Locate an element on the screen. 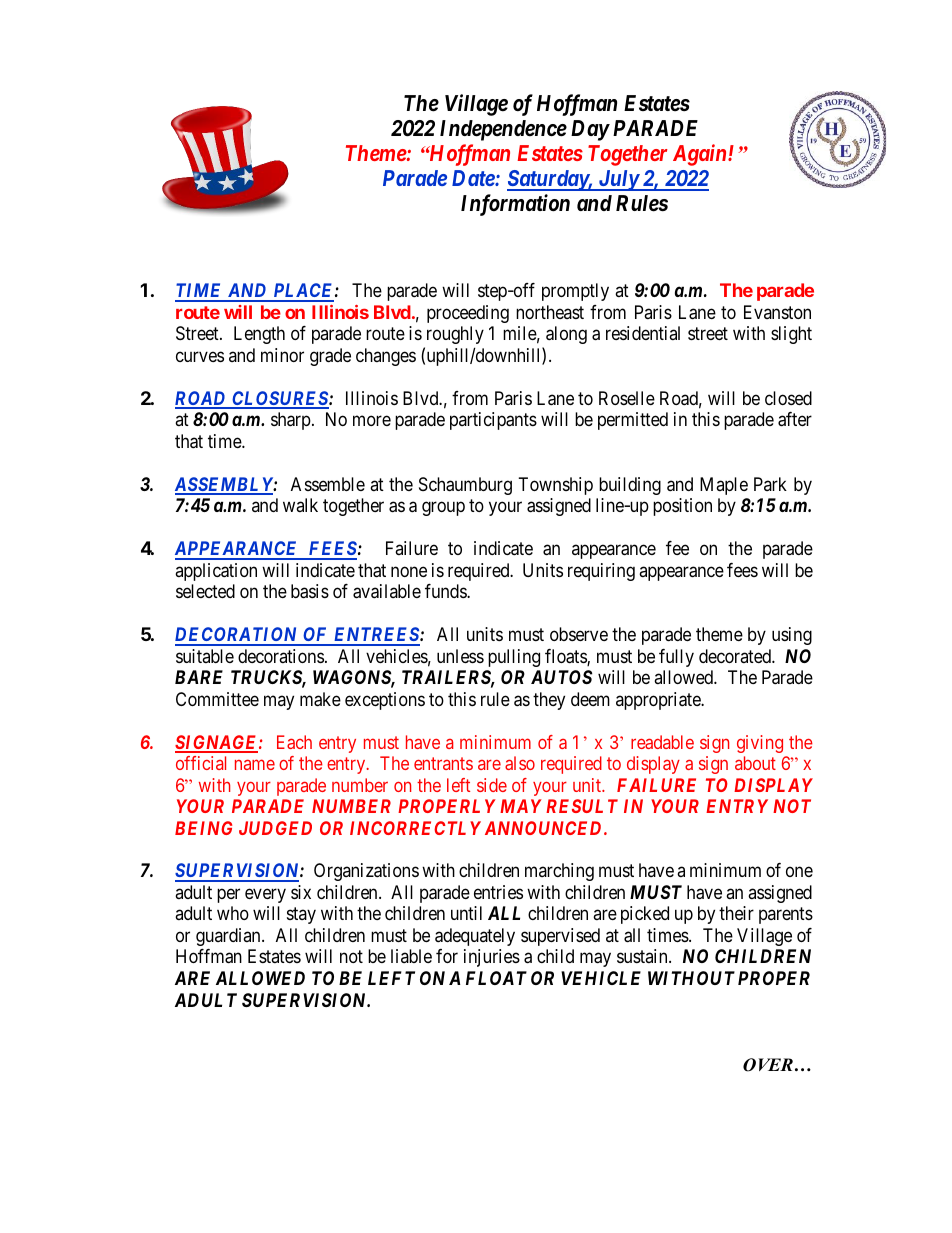  participants is located at coordinates (493, 421).
